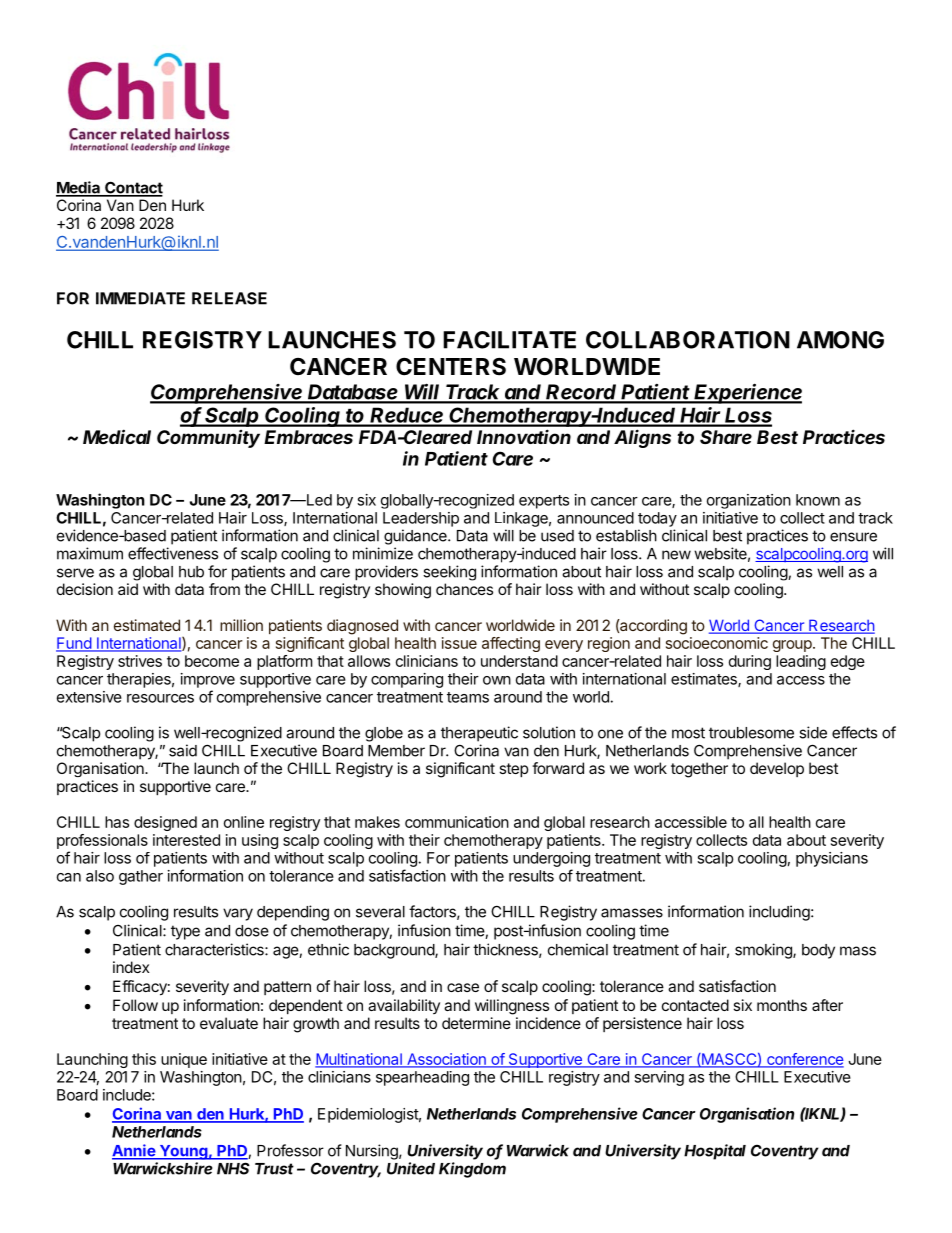 The height and width of the screenshot is (1233, 952). Describe the element at coordinates (750, 662) in the screenshot. I see `during` at that location.
